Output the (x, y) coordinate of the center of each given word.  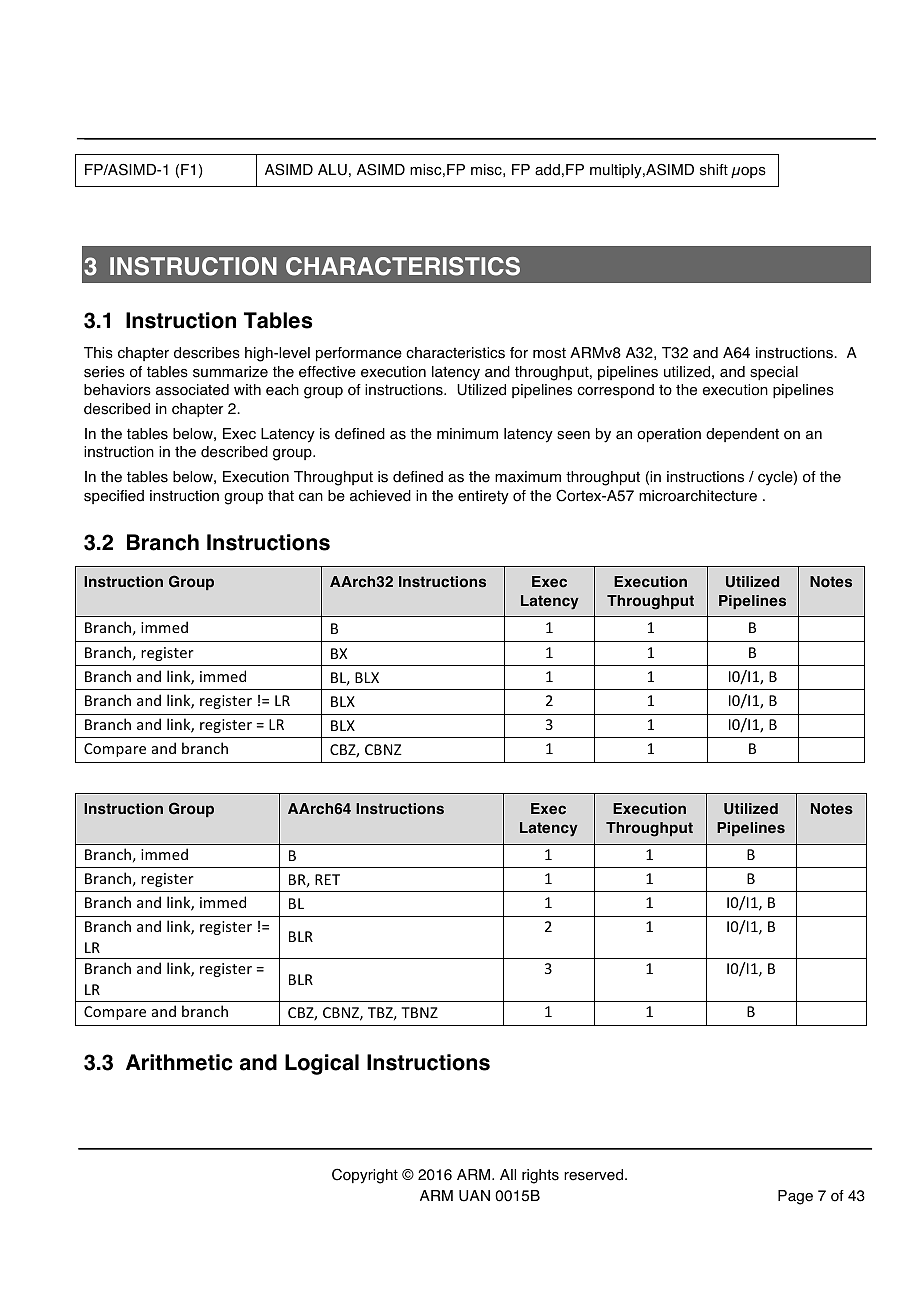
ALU (332, 170)
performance (359, 354)
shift (714, 170)
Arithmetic (179, 1062)
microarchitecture (698, 496)
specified (114, 497)
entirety (483, 497)
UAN (474, 1196)
